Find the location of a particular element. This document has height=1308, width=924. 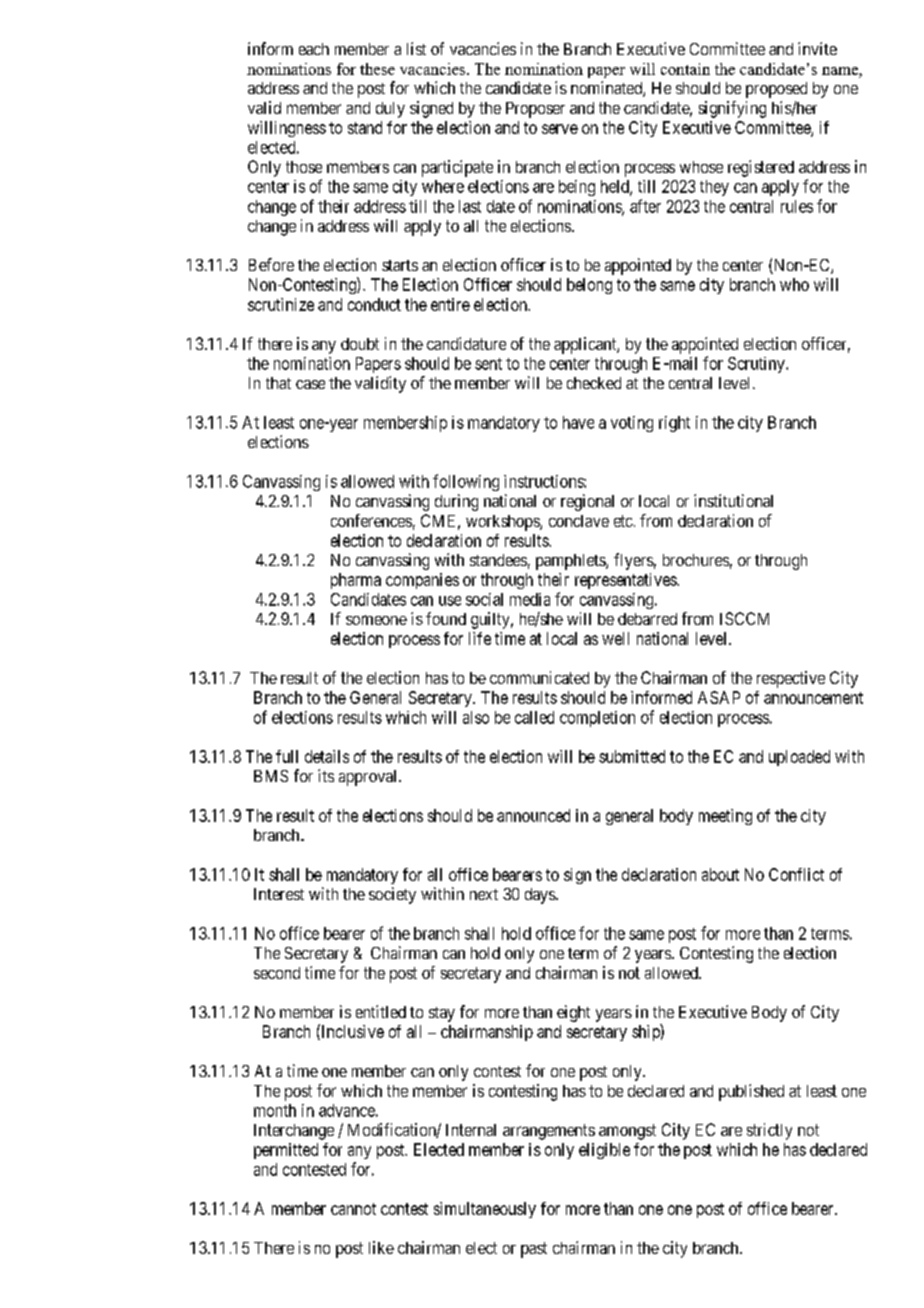

institutional is located at coordinates (733, 500).
